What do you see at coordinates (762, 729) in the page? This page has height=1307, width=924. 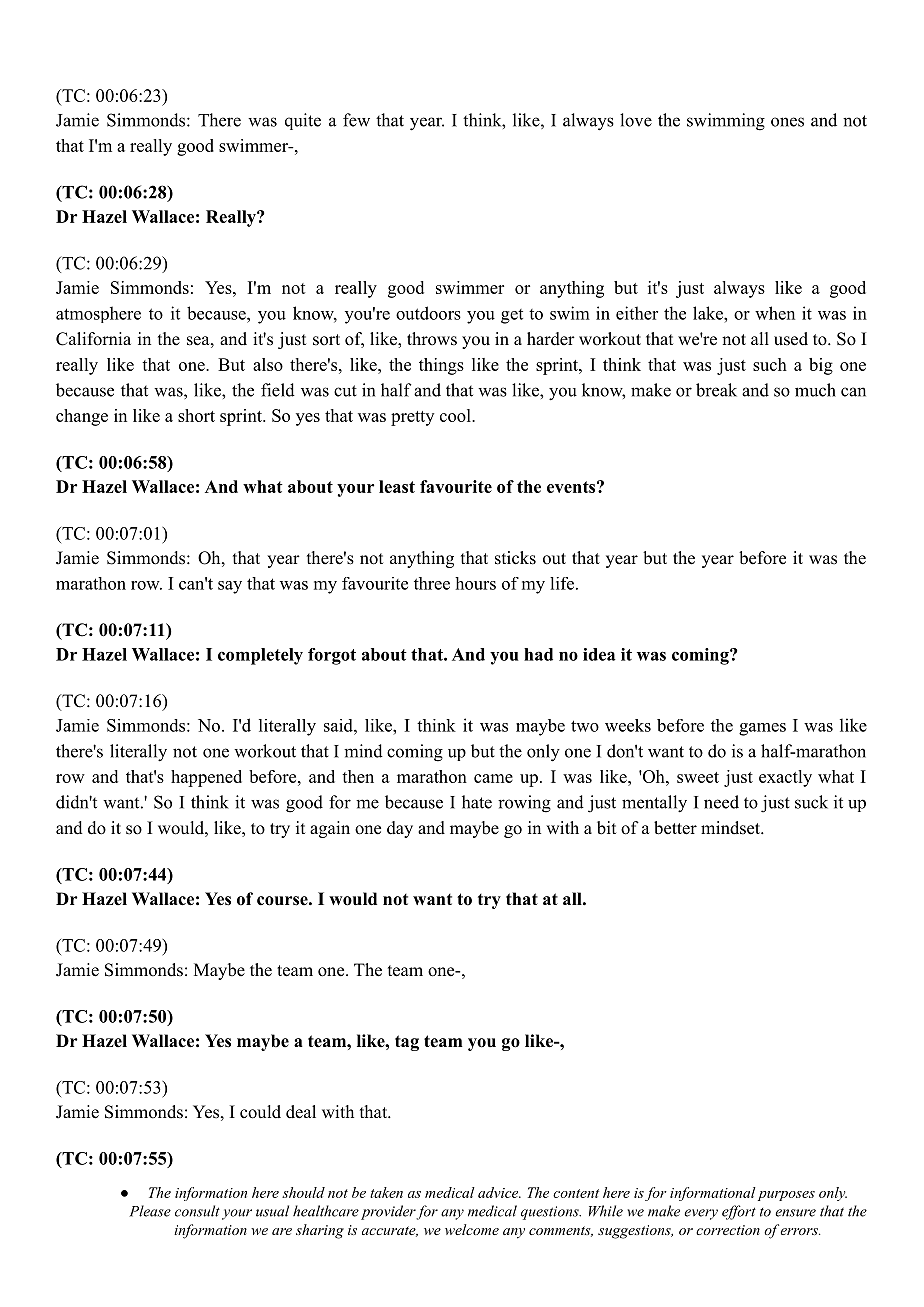 I see `games` at bounding box center [762, 729].
